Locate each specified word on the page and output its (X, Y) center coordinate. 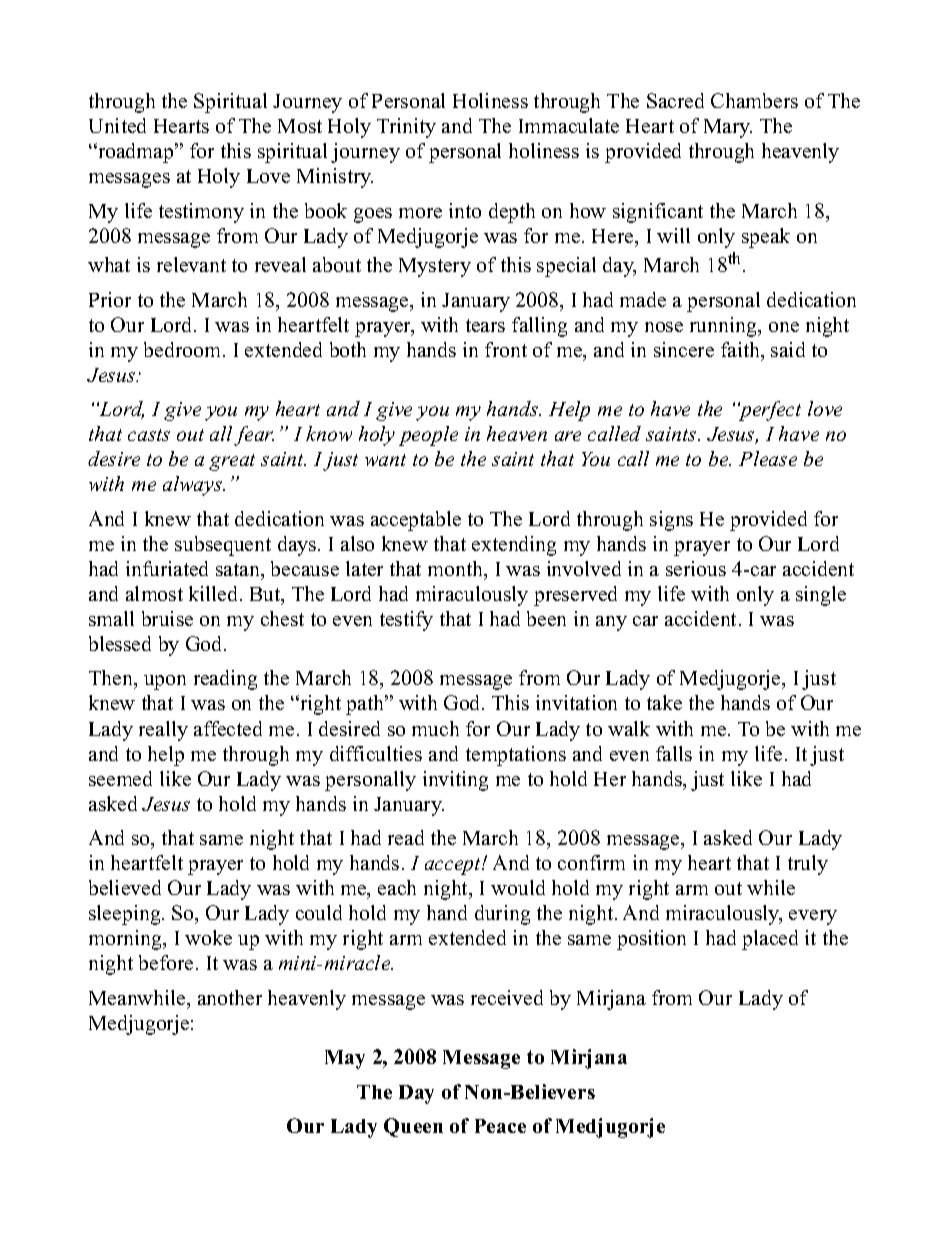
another (230, 997)
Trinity (406, 128)
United (117, 125)
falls (674, 753)
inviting (455, 781)
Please (768, 458)
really (163, 731)
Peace (500, 1126)
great (232, 462)
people (428, 436)
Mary (728, 128)
